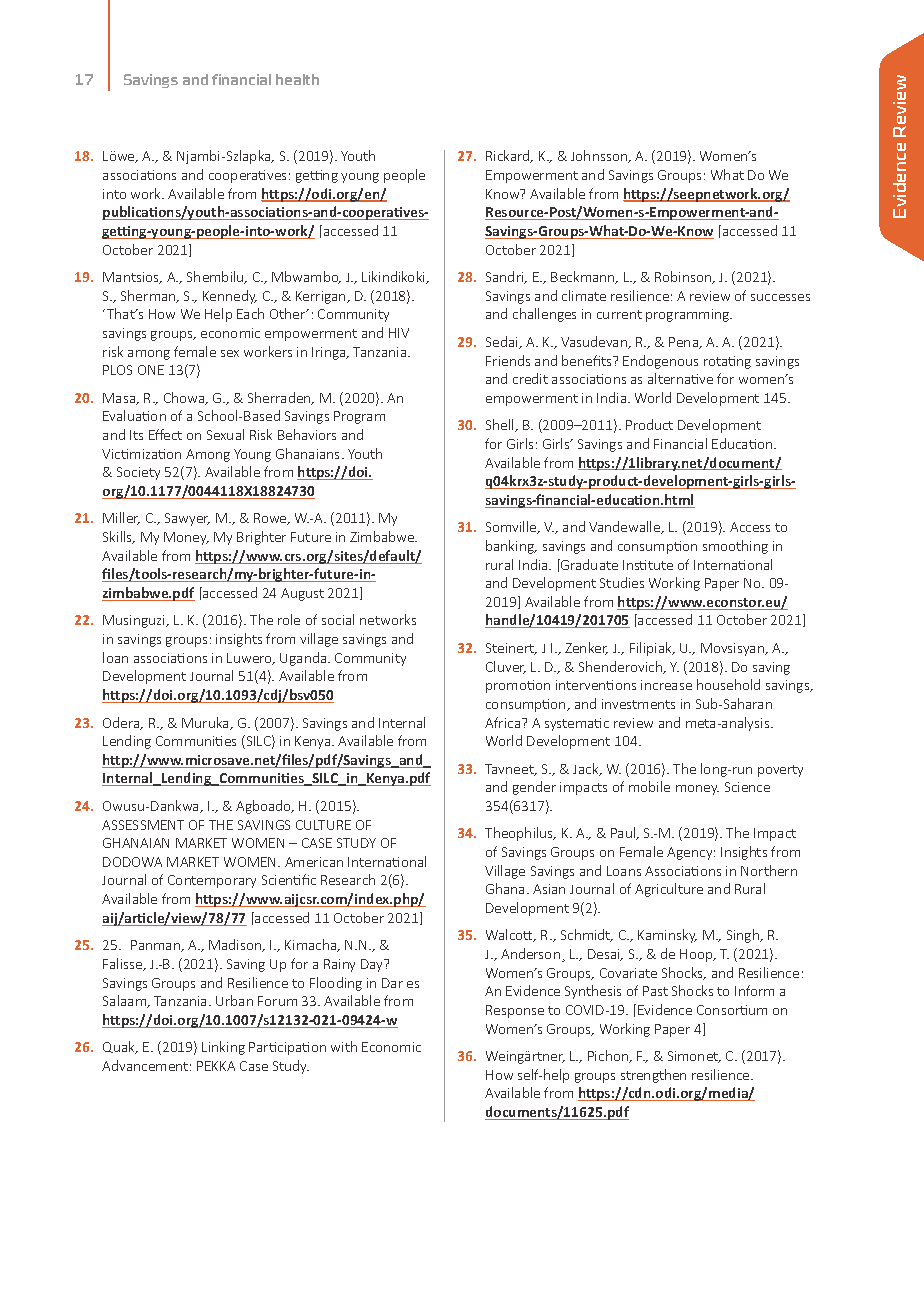  Describe the element at coordinates (735, 547) in the document. I see `smoothing` at that location.
